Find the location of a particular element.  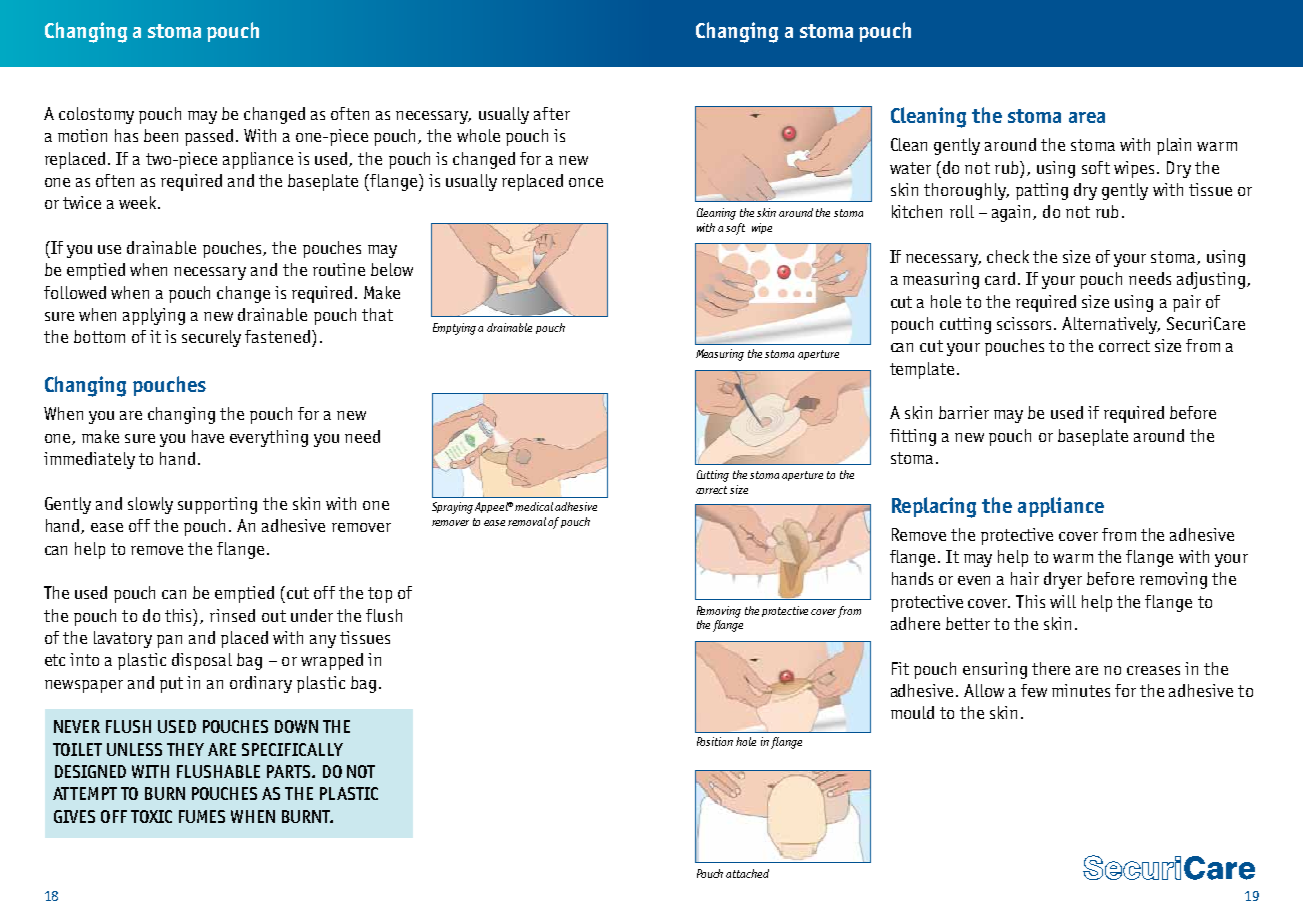

template is located at coordinates (922, 370).
